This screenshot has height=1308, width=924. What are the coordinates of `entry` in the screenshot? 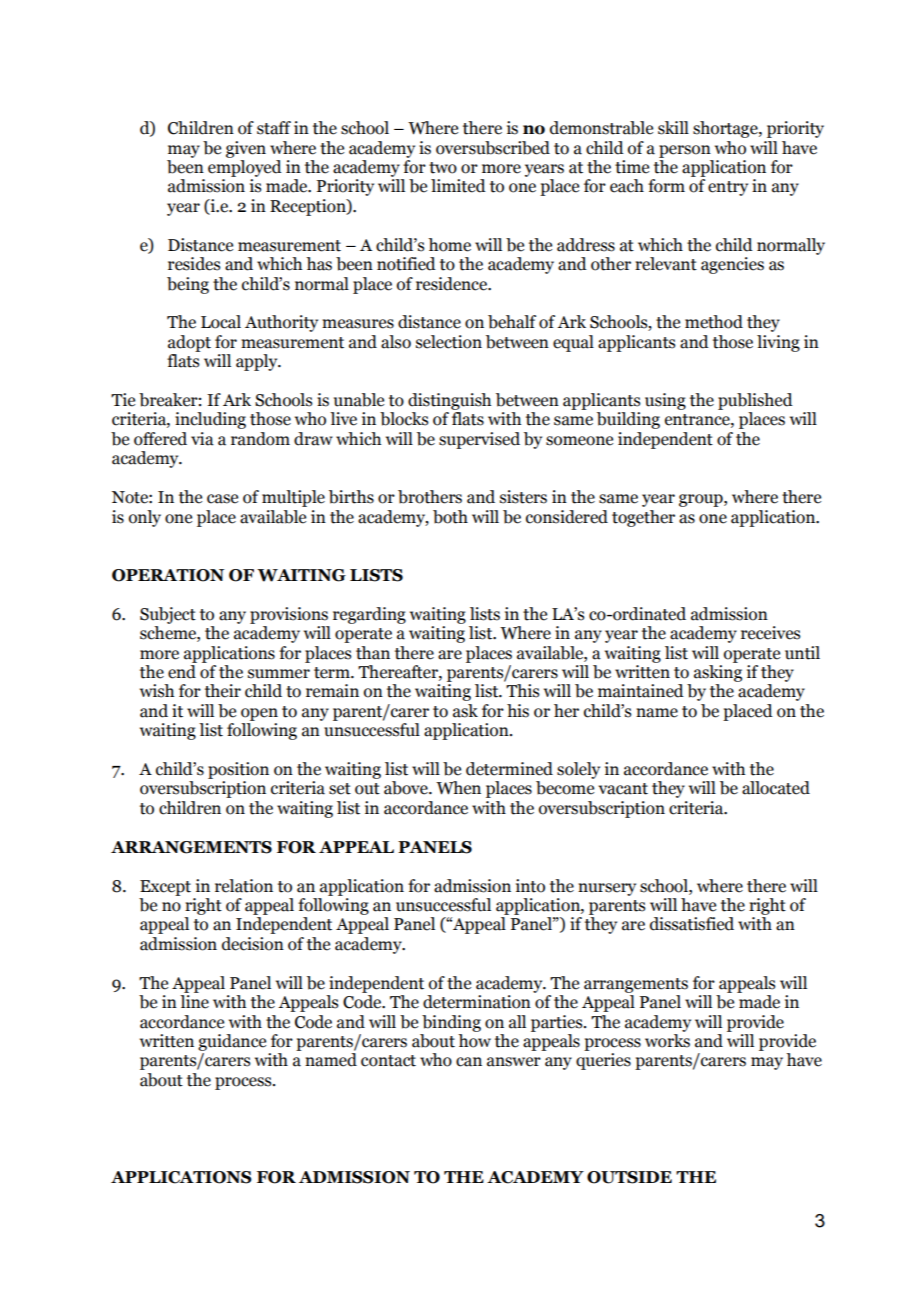 It's located at (728, 188).
